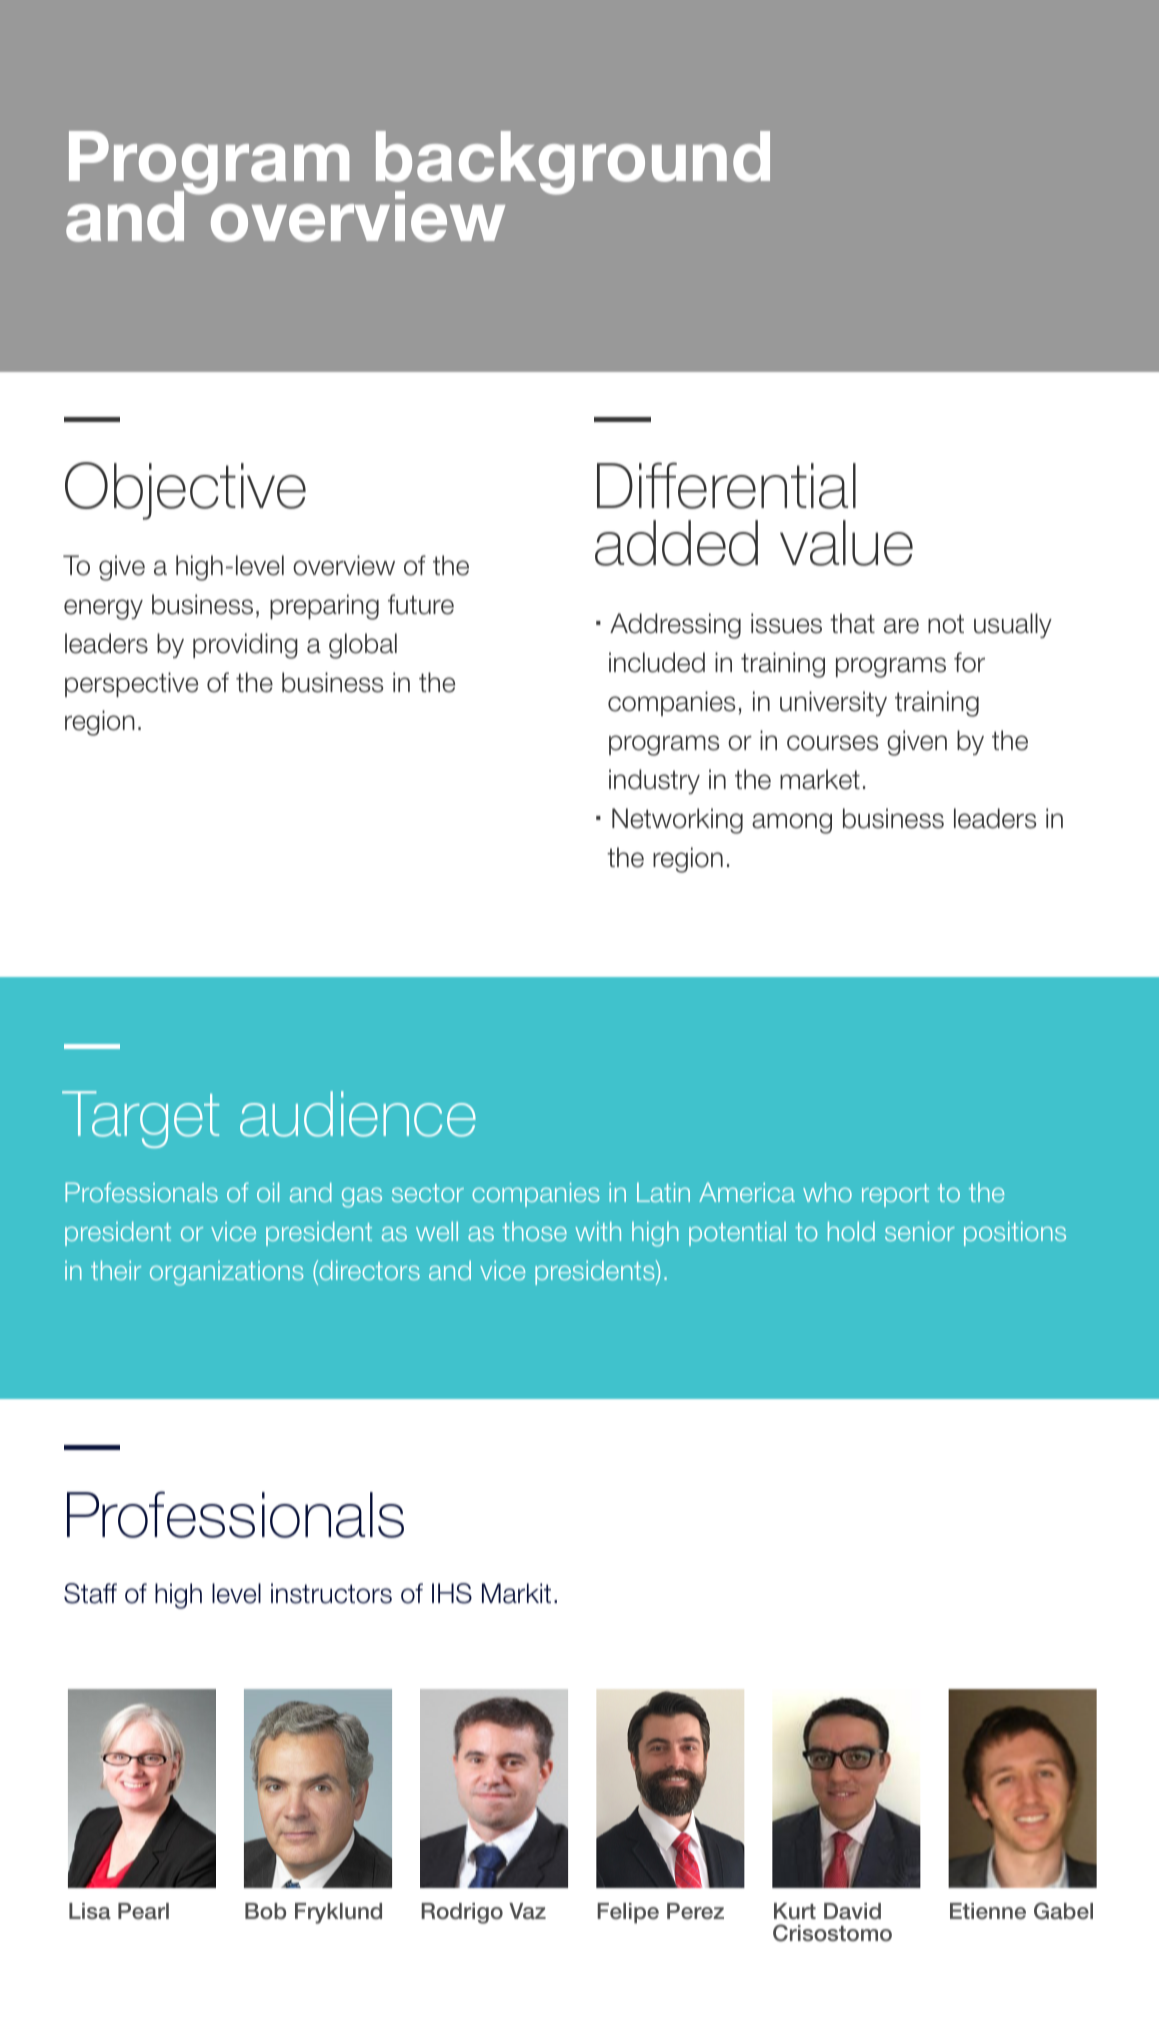 Image resolution: width=1159 pixels, height=2036 pixels. I want to click on report, so click(895, 1195).
